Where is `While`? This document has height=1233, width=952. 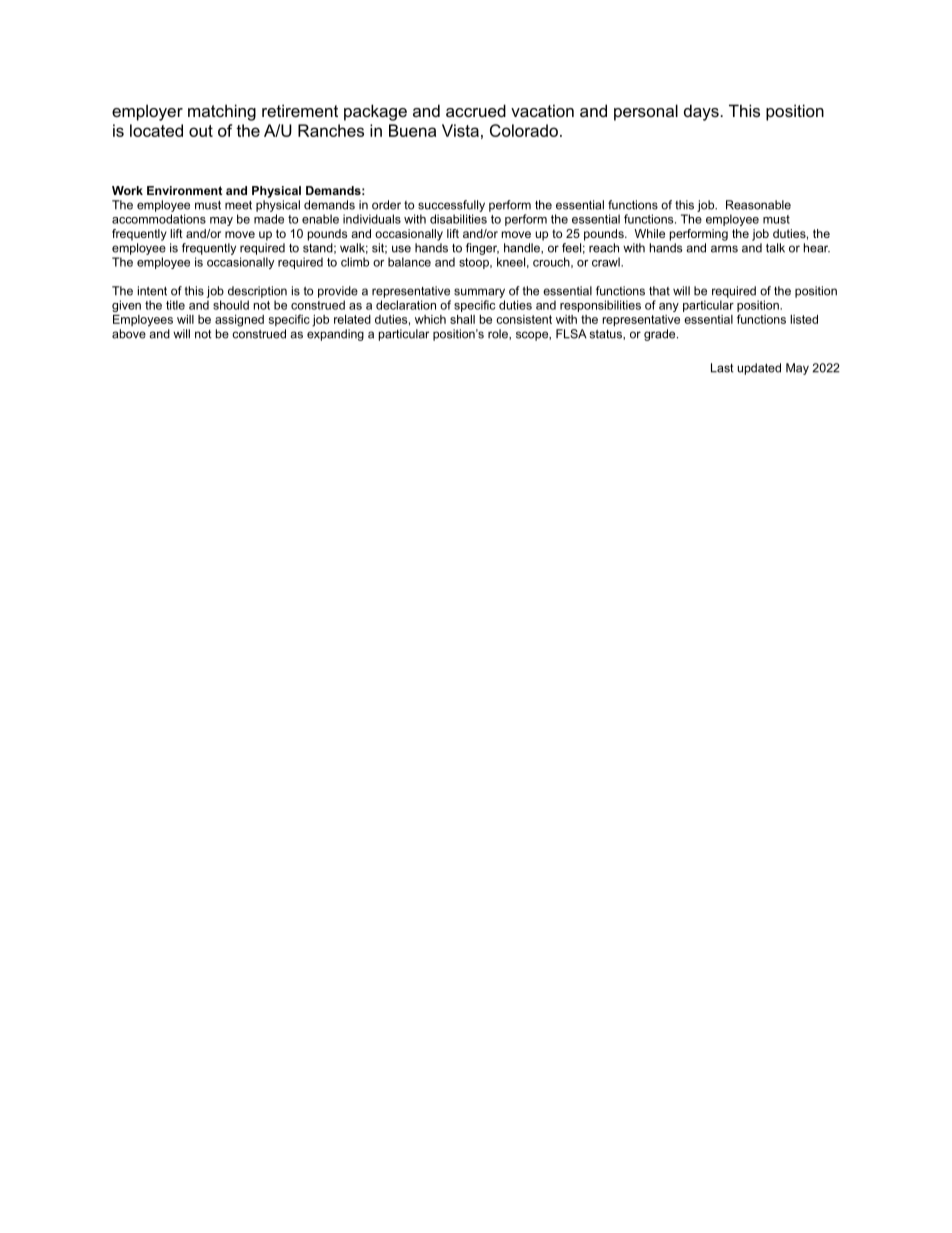 While is located at coordinates (649, 233).
